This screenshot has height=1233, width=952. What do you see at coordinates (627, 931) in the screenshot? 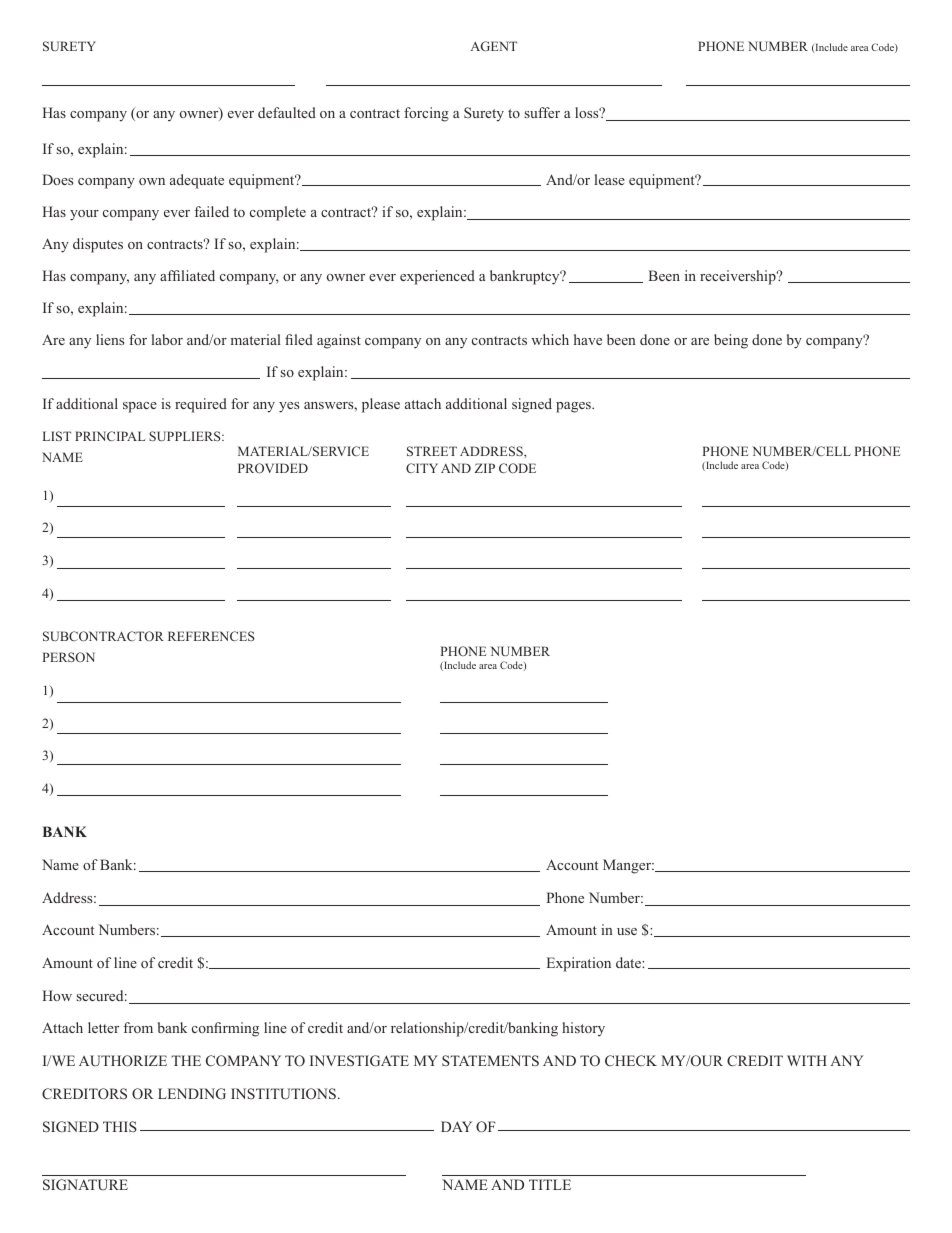
I see `use` at bounding box center [627, 931].
